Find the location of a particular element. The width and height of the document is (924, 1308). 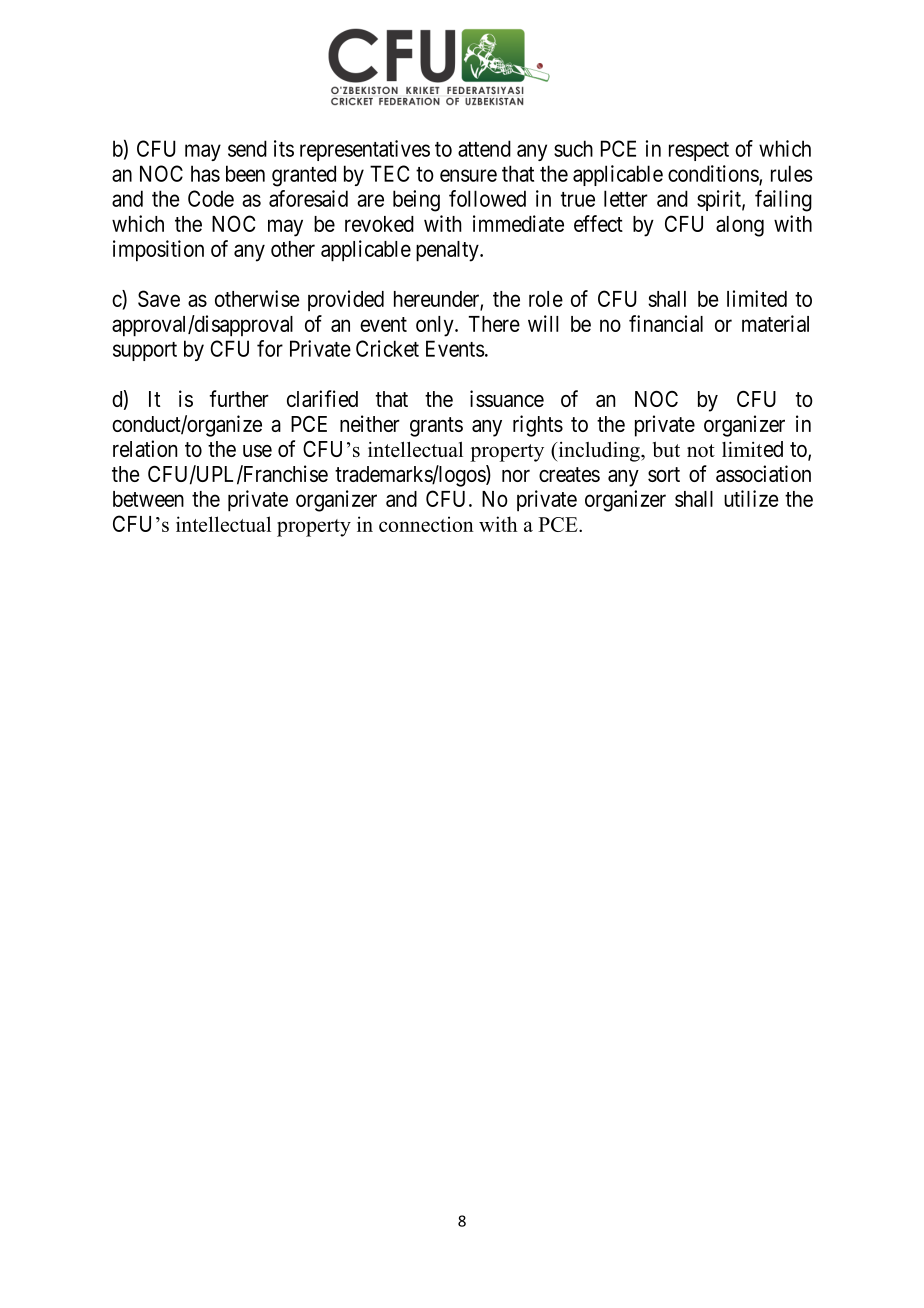

between is located at coordinates (148, 499).
